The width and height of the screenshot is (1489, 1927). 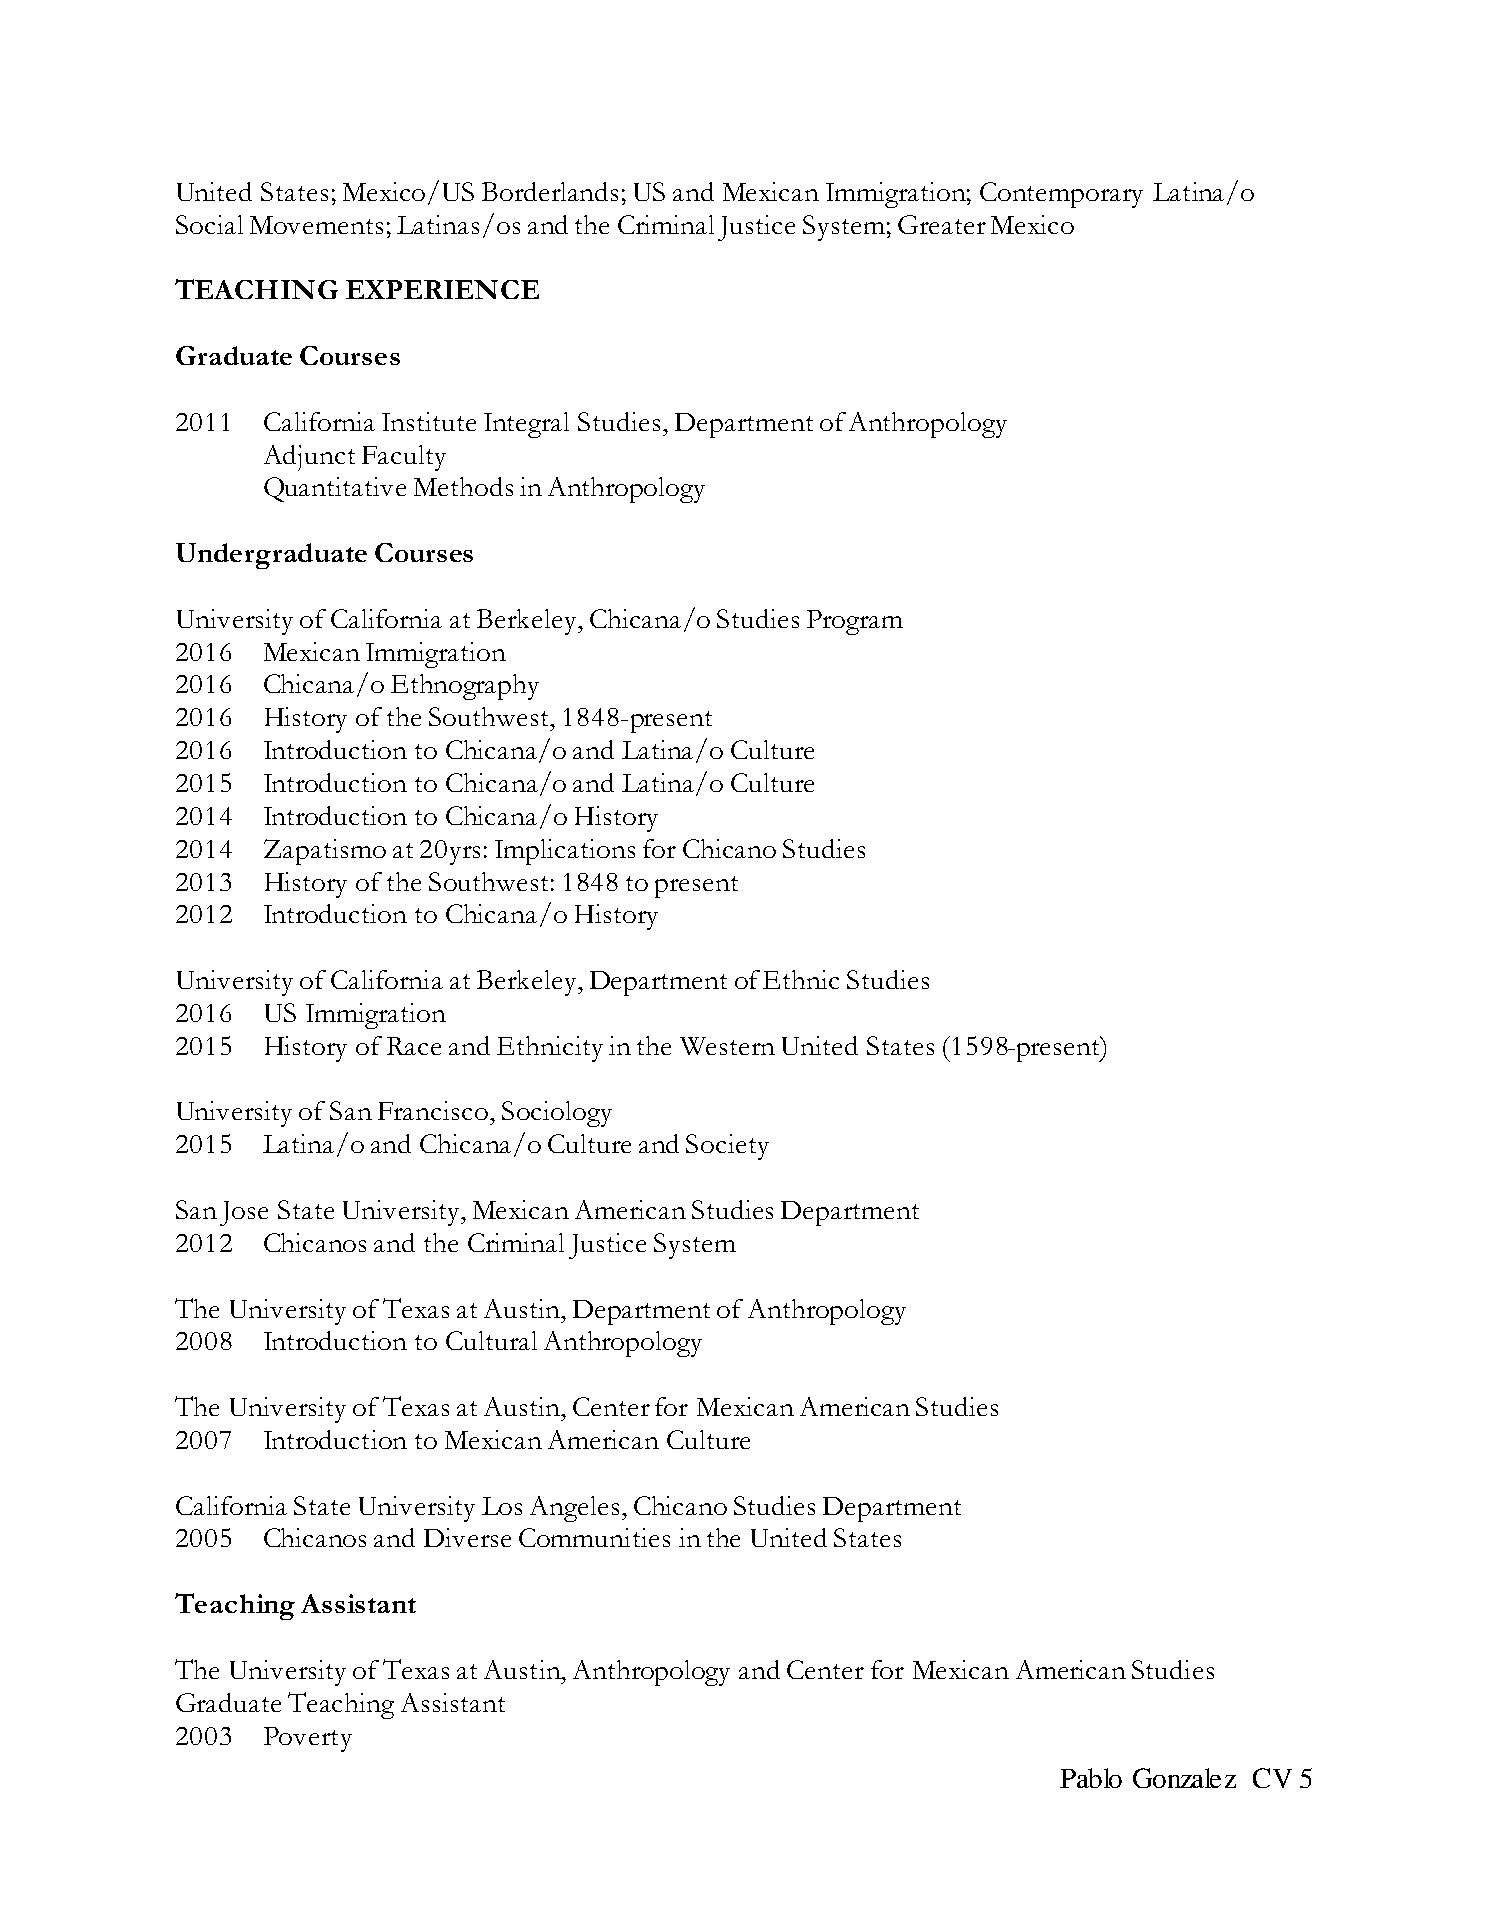 I want to click on Contemporary, so click(x=1061, y=195).
